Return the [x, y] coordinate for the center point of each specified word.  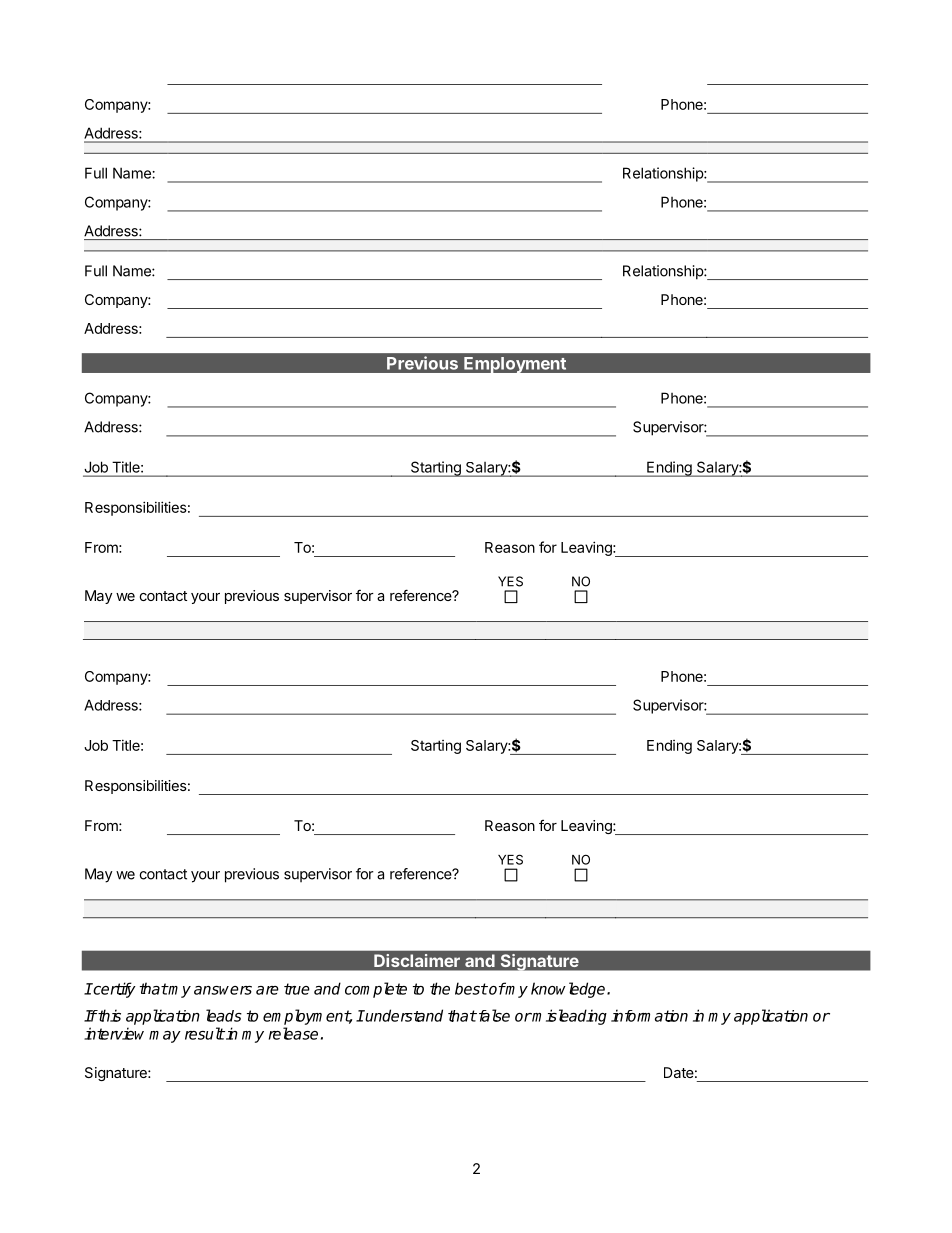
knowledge [569, 990]
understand [403, 1015]
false [493, 1015]
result [205, 1033]
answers [223, 990]
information [649, 1015]
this [108, 1015]
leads [224, 1015]
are [267, 990]
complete [376, 990]
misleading [569, 1017]
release [293, 1033]
